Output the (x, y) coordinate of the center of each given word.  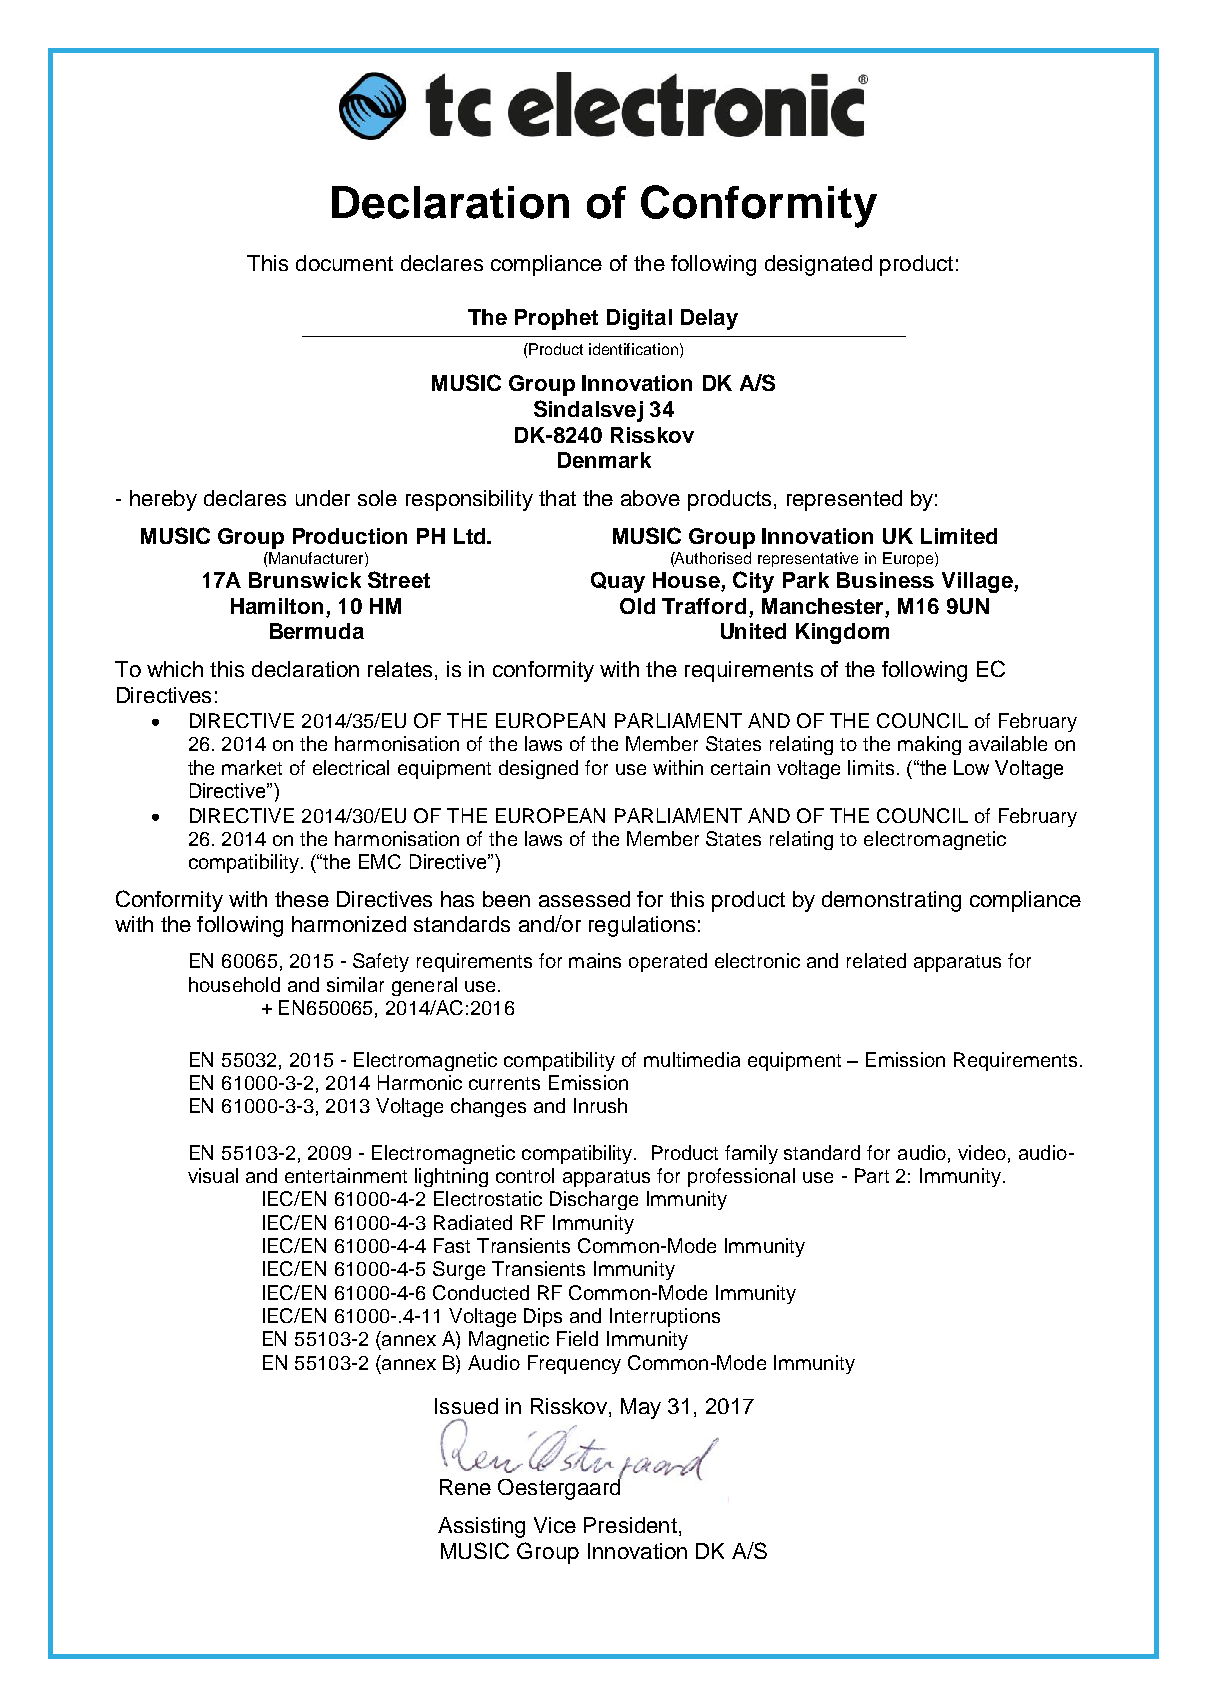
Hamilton (277, 606)
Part (872, 1175)
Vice (555, 1525)
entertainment (346, 1175)
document (344, 263)
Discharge (594, 1200)
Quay (618, 582)
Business (885, 580)
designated (818, 265)
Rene (465, 1487)
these (302, 899)
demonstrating (891, 901)
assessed (584, 899)
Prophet (556, 319)
